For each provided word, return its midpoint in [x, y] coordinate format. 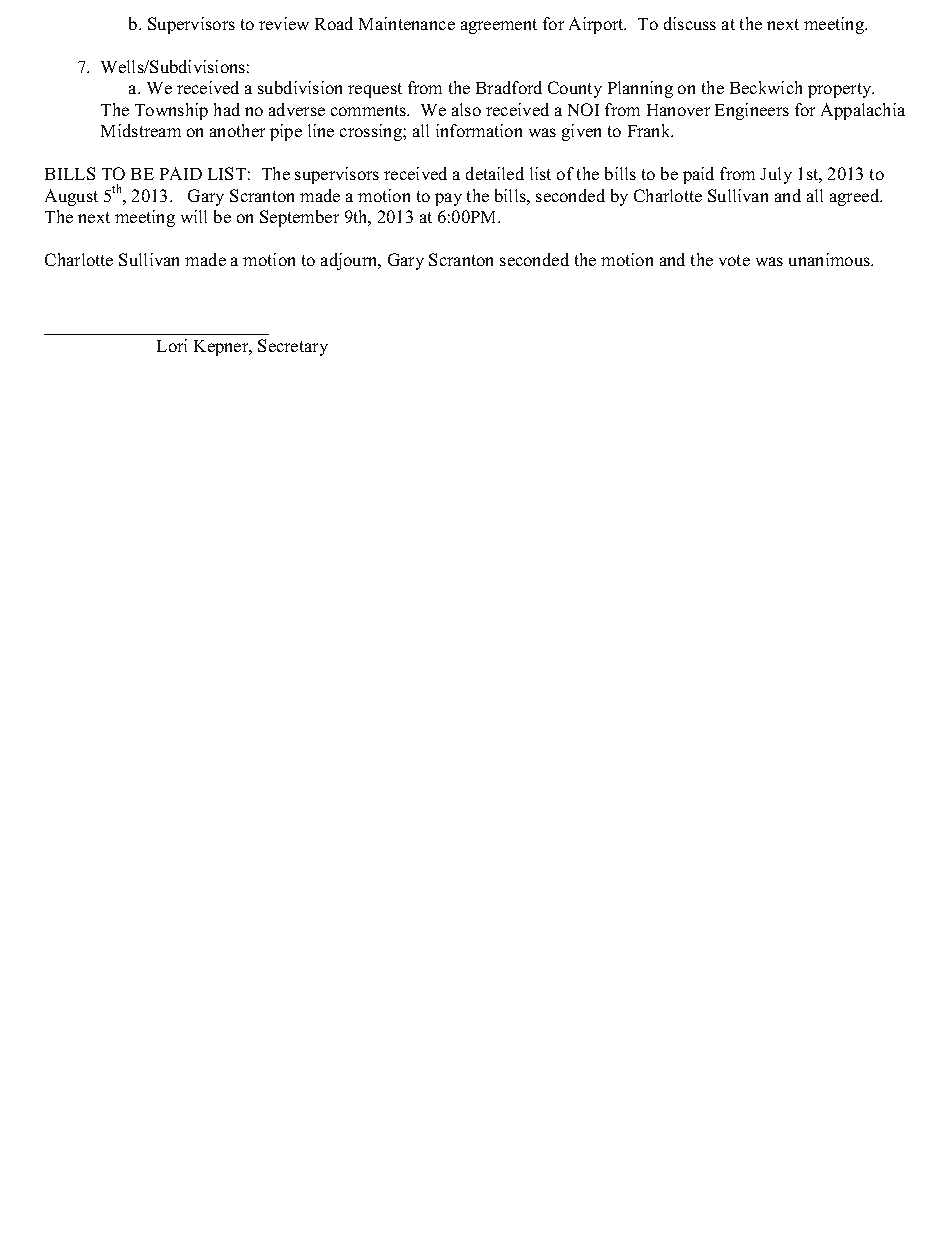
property [841, 90]
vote [734, 260]
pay [448, 199]
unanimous [831, 259]
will [194, 216]
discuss [690, 23]
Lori [172, 345]
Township [171, 111]
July [776, 175]
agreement [499, 26]
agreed [856, 197]
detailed [495, 173]
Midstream [141, 130]
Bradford [509, 87]
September [299, 218]
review [284, 23]
